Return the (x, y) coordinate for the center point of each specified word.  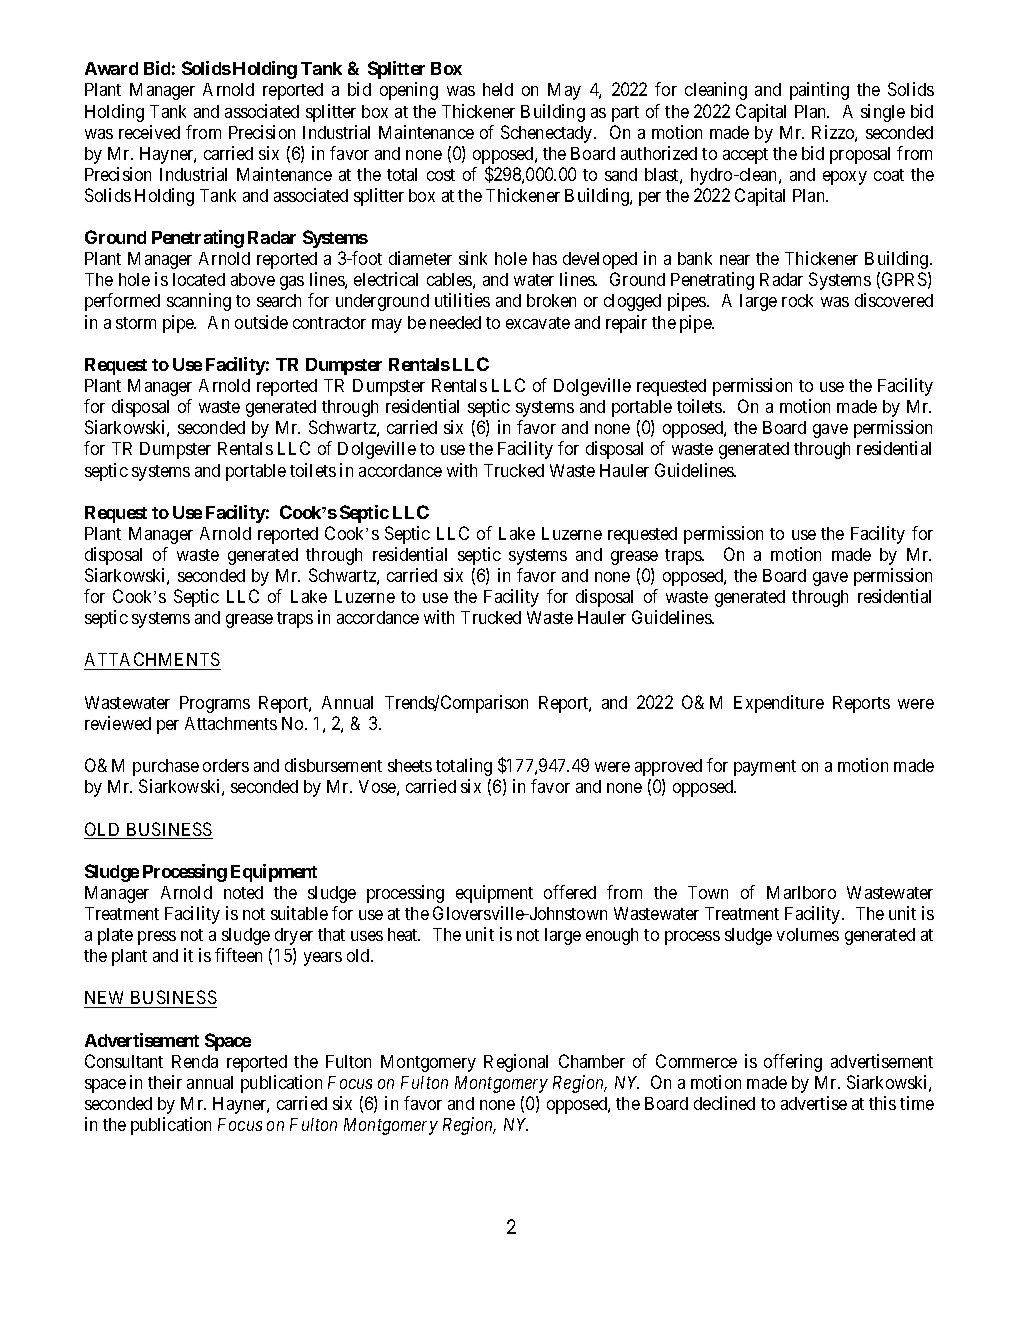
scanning (199, 302)
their (165, 1082)
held (498, 89)
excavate (538, 323)
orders (226, 765)
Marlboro (801, 892)
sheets (410, 765)
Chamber (592, 1061)
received (149, 132)
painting (819, 91)
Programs (215, 704)
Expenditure (779, 704)
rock (797, 300)
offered (570, 892)
